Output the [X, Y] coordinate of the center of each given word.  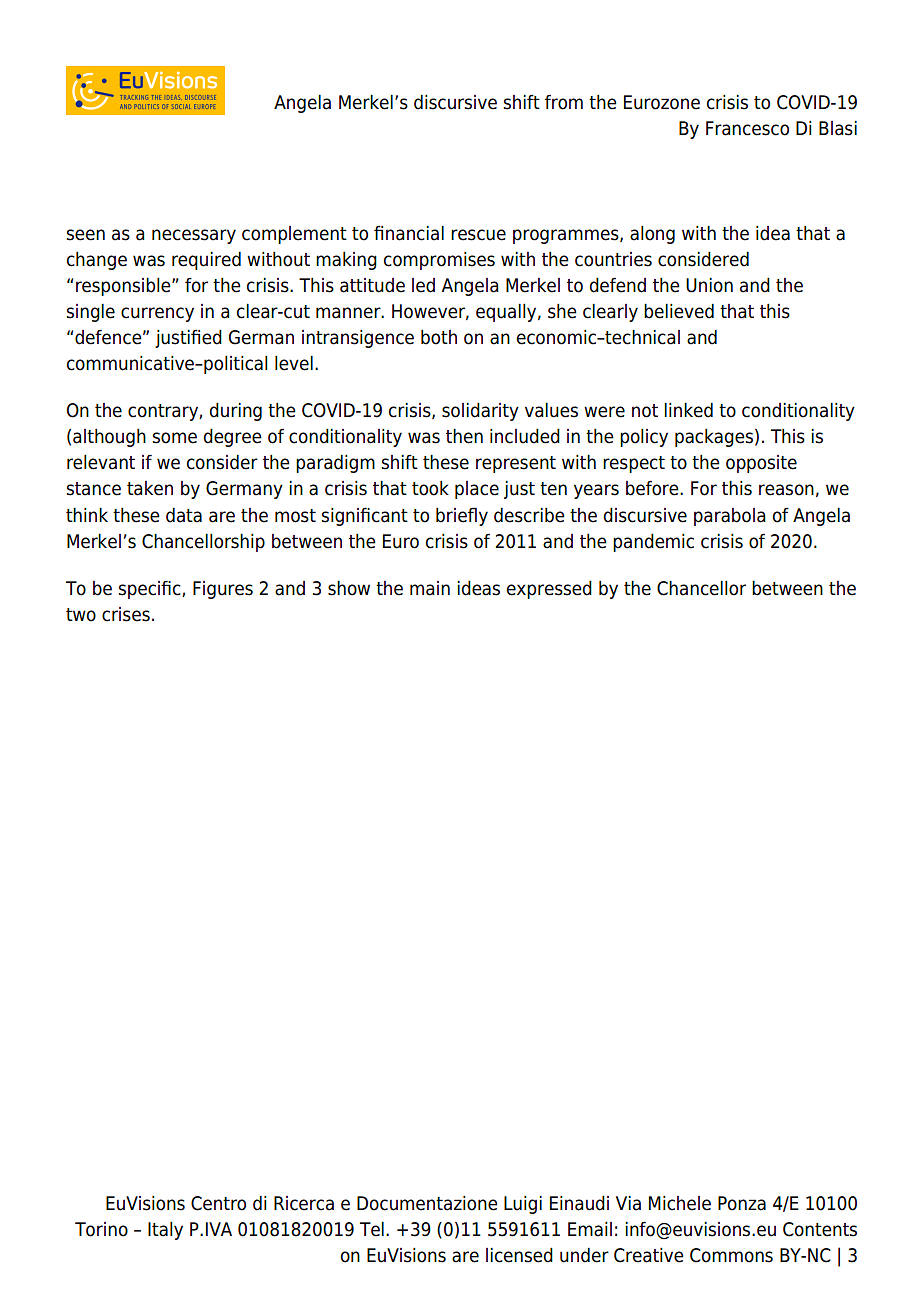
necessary [194, 236]
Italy [165, 1231]
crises [126, 614]
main [430, 588]
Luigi [523, 1205]
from [564, 102]
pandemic [653, 543]
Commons [731, 1255]
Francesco [747, 128]
